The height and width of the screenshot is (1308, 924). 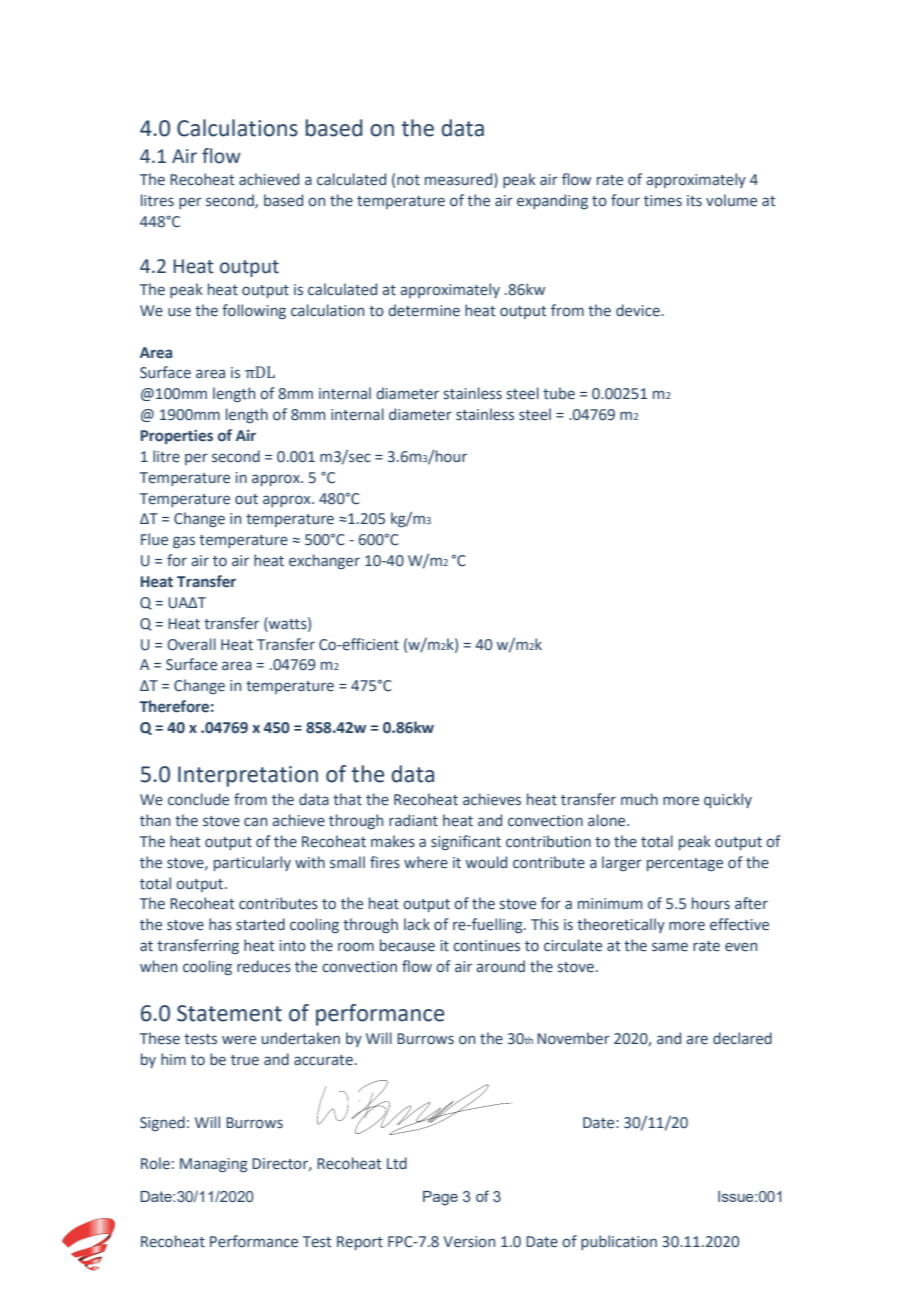 I want to click on not, so click(x=408, y=180).
